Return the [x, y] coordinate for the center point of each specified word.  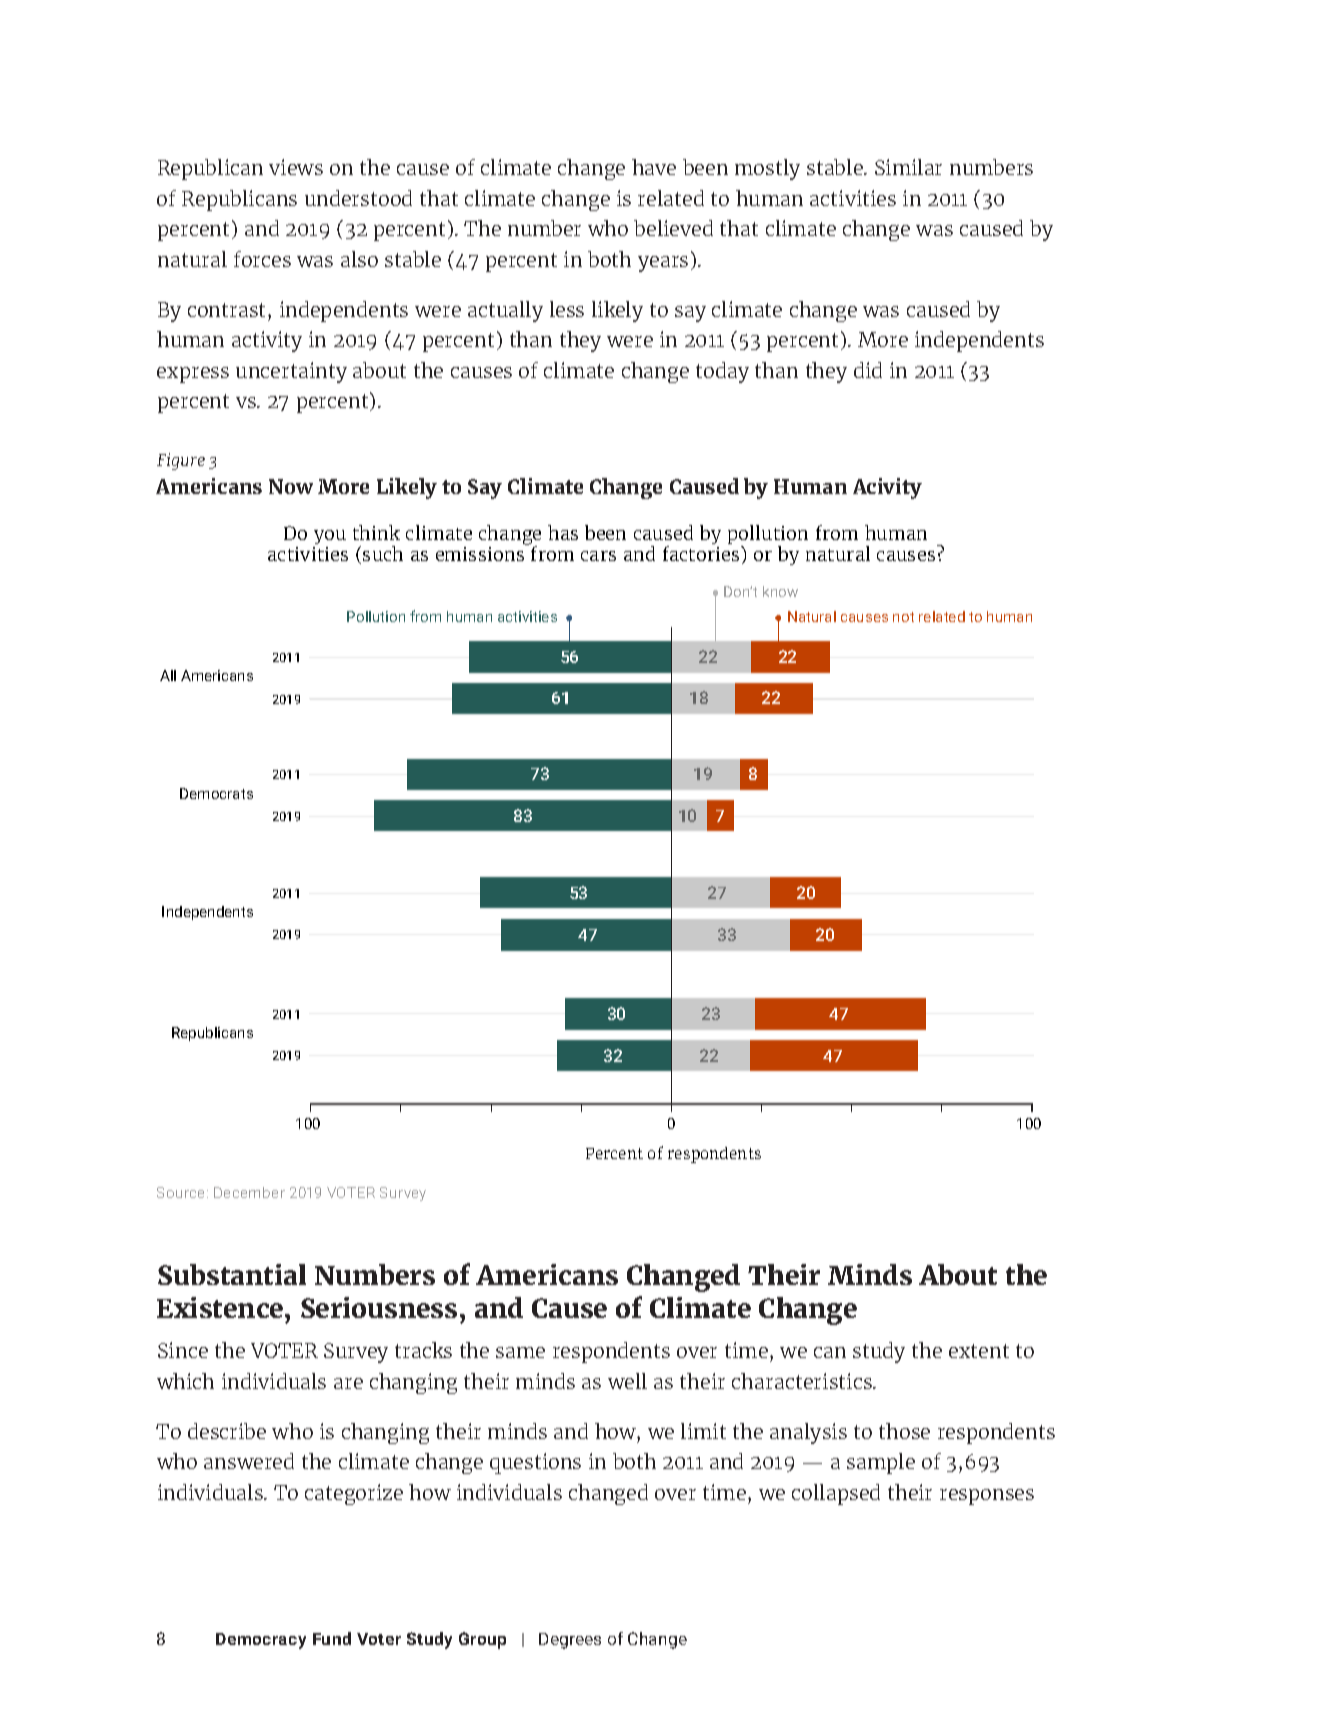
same [520, 1352]
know [780, 591]
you [330, 537]
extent [979, 1351]
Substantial [232, 1274]
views [296, 167]
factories [702, 553]
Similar [908, 167]
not [903, 617]
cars [598, 556]
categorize [354, 1494]
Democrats [216, 793]
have [654, 167]
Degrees [570, 1641]
